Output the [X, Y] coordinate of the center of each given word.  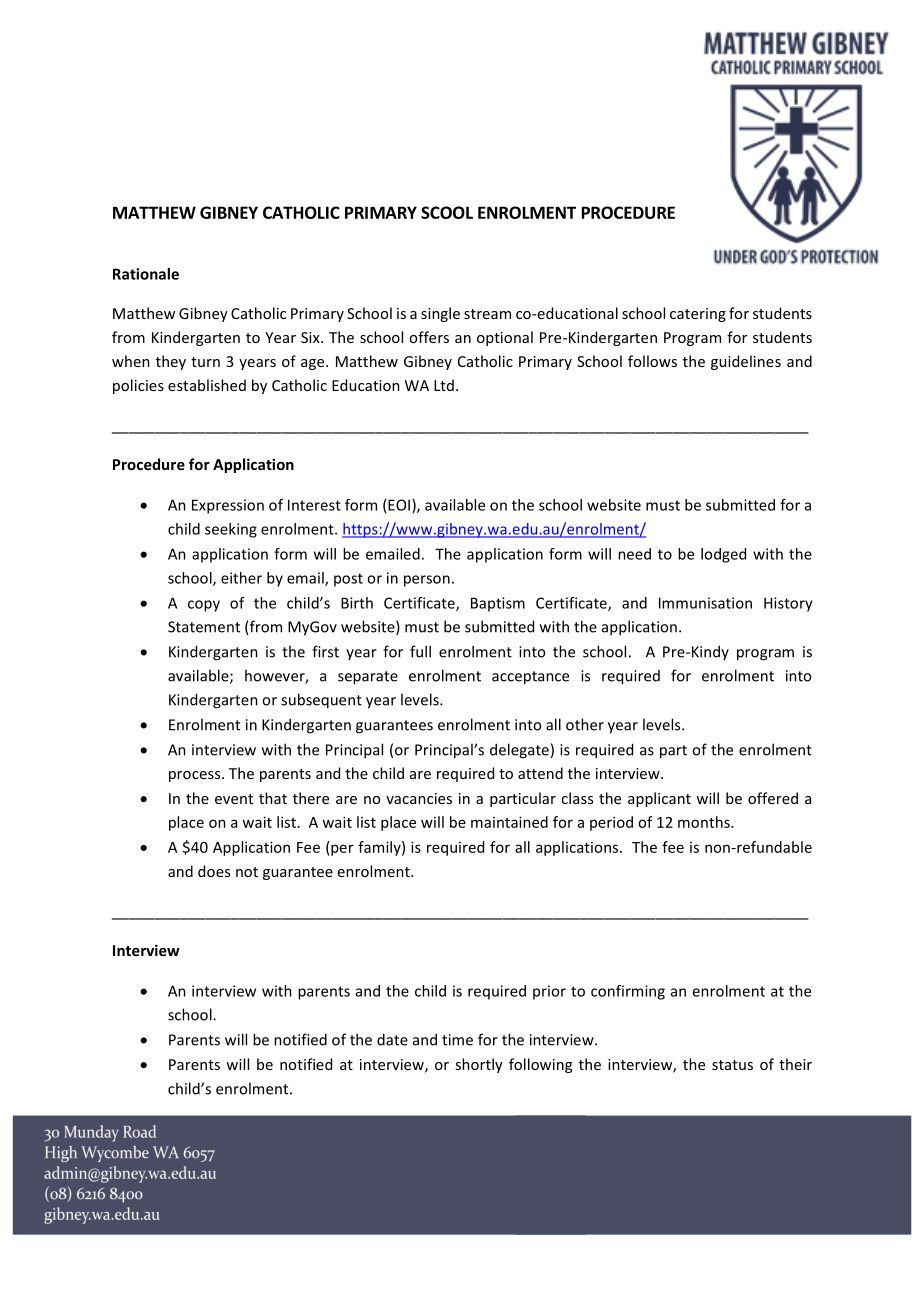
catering [698, 315]
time [457, 1040]
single [440, 314]
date [392, 1039]
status [732, 1065]
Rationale [146, 274]
